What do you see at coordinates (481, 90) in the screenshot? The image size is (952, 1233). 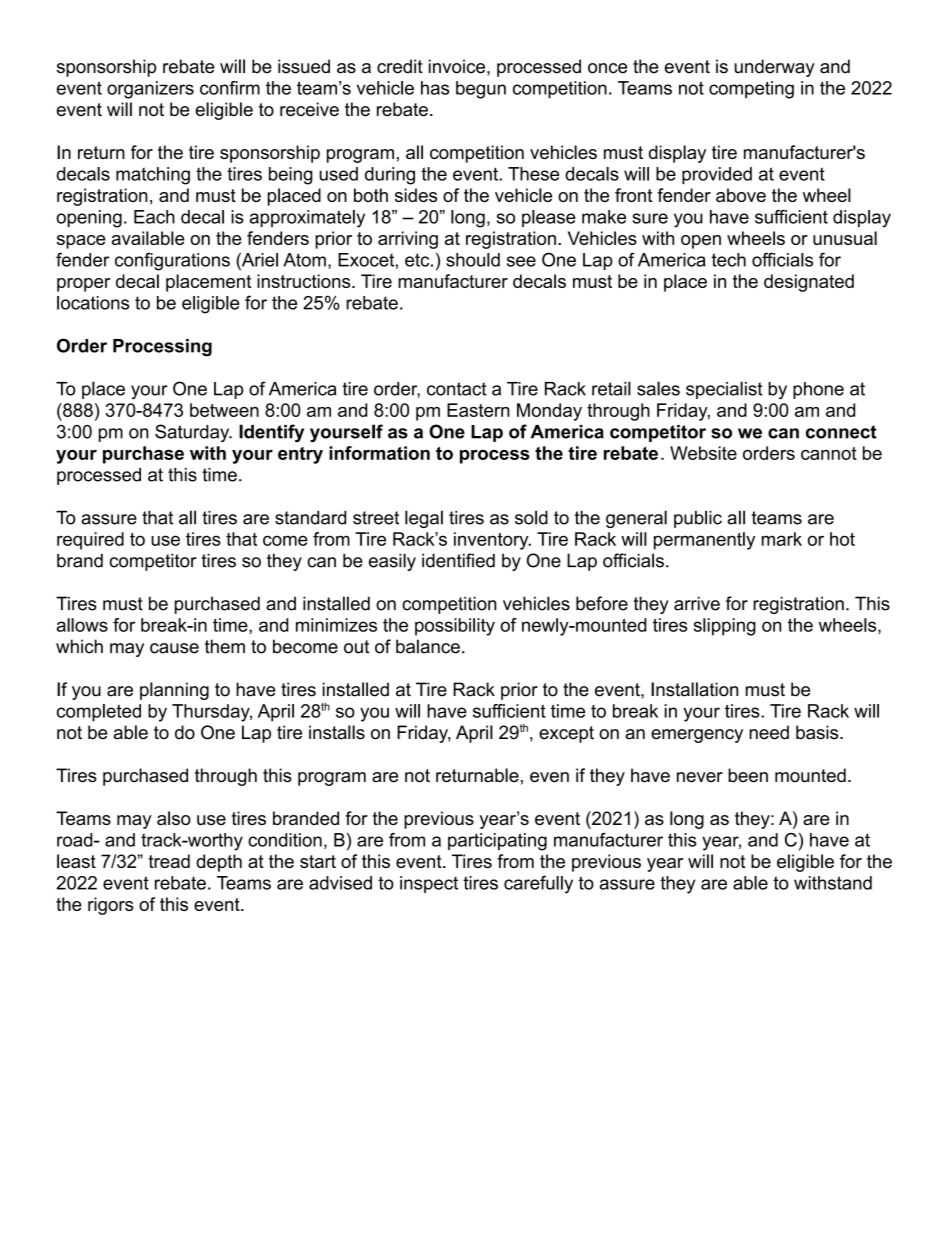 I see `begun` at bounding box center [481, 90].
